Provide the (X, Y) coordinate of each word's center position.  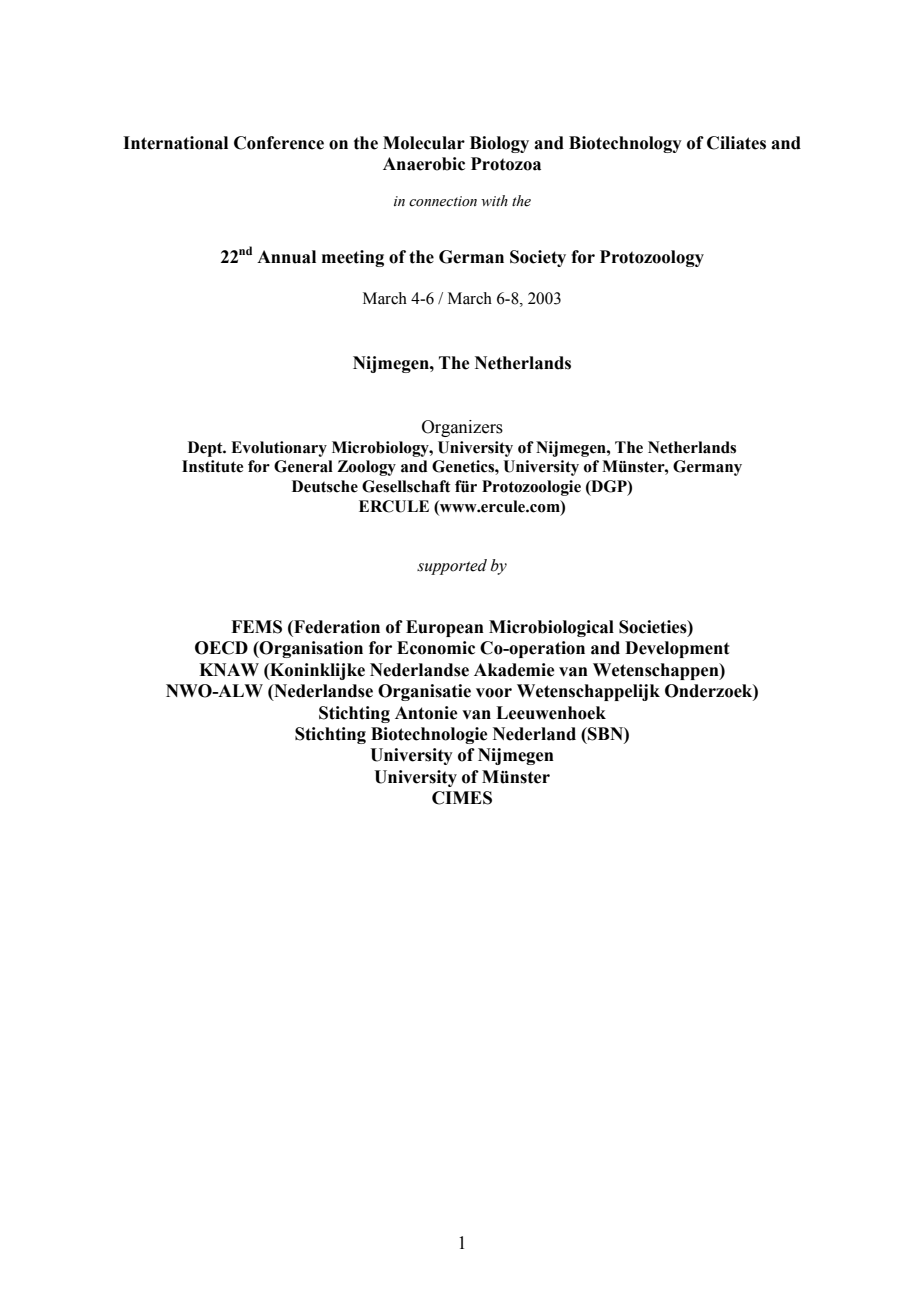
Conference (279, 143)
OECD (221, 648)
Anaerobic (424, 164)
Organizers (462, 428)
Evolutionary (279, 449)
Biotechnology (625, 144)
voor (494, 693)
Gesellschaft (406, 486)
